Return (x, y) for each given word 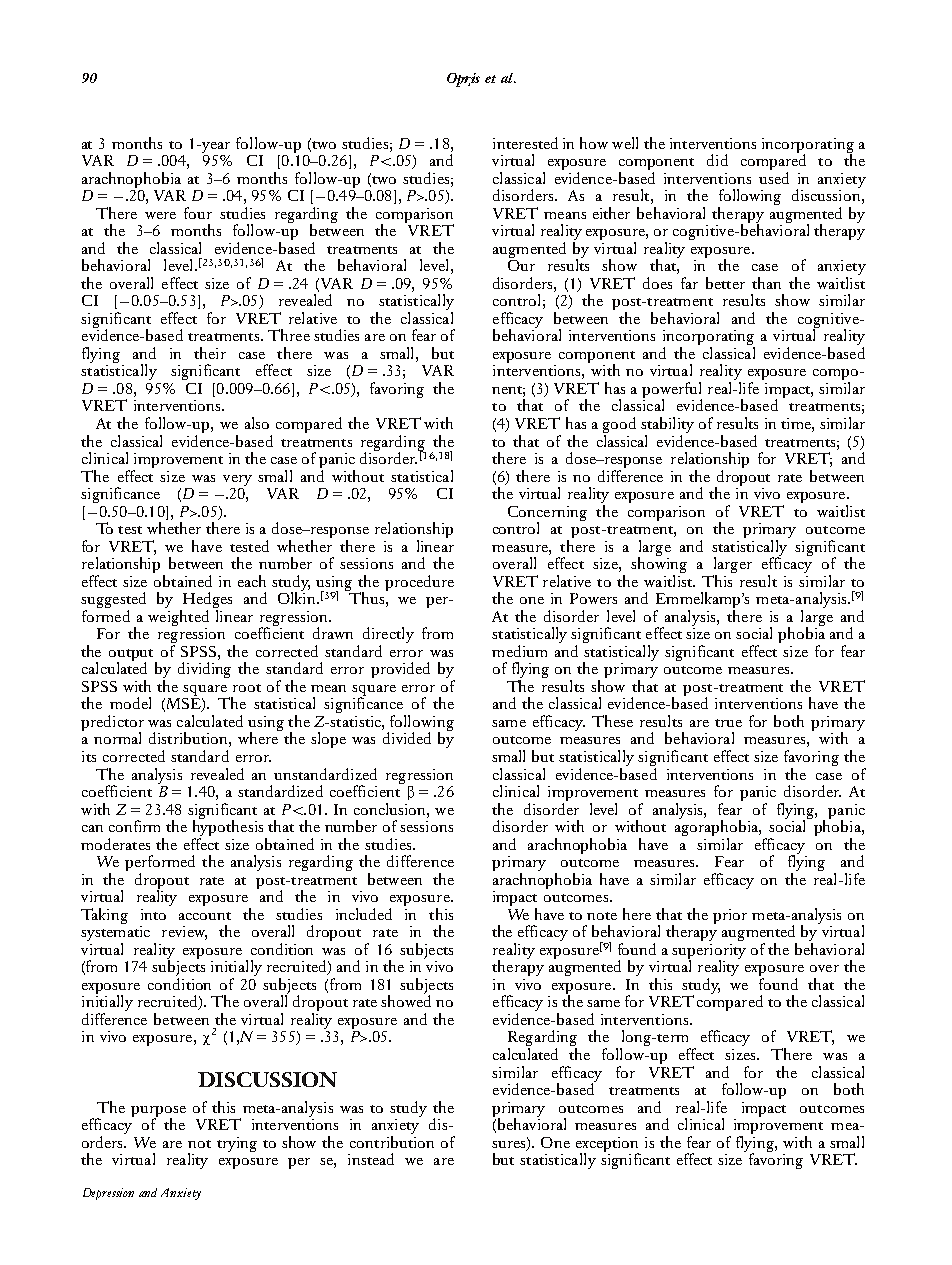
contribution (392, 1140)
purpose (158, 1112)
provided (400, 670)
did (717, 160)
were (160, 215)
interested (525, 143)
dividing (204, 670)
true (728, 723)
